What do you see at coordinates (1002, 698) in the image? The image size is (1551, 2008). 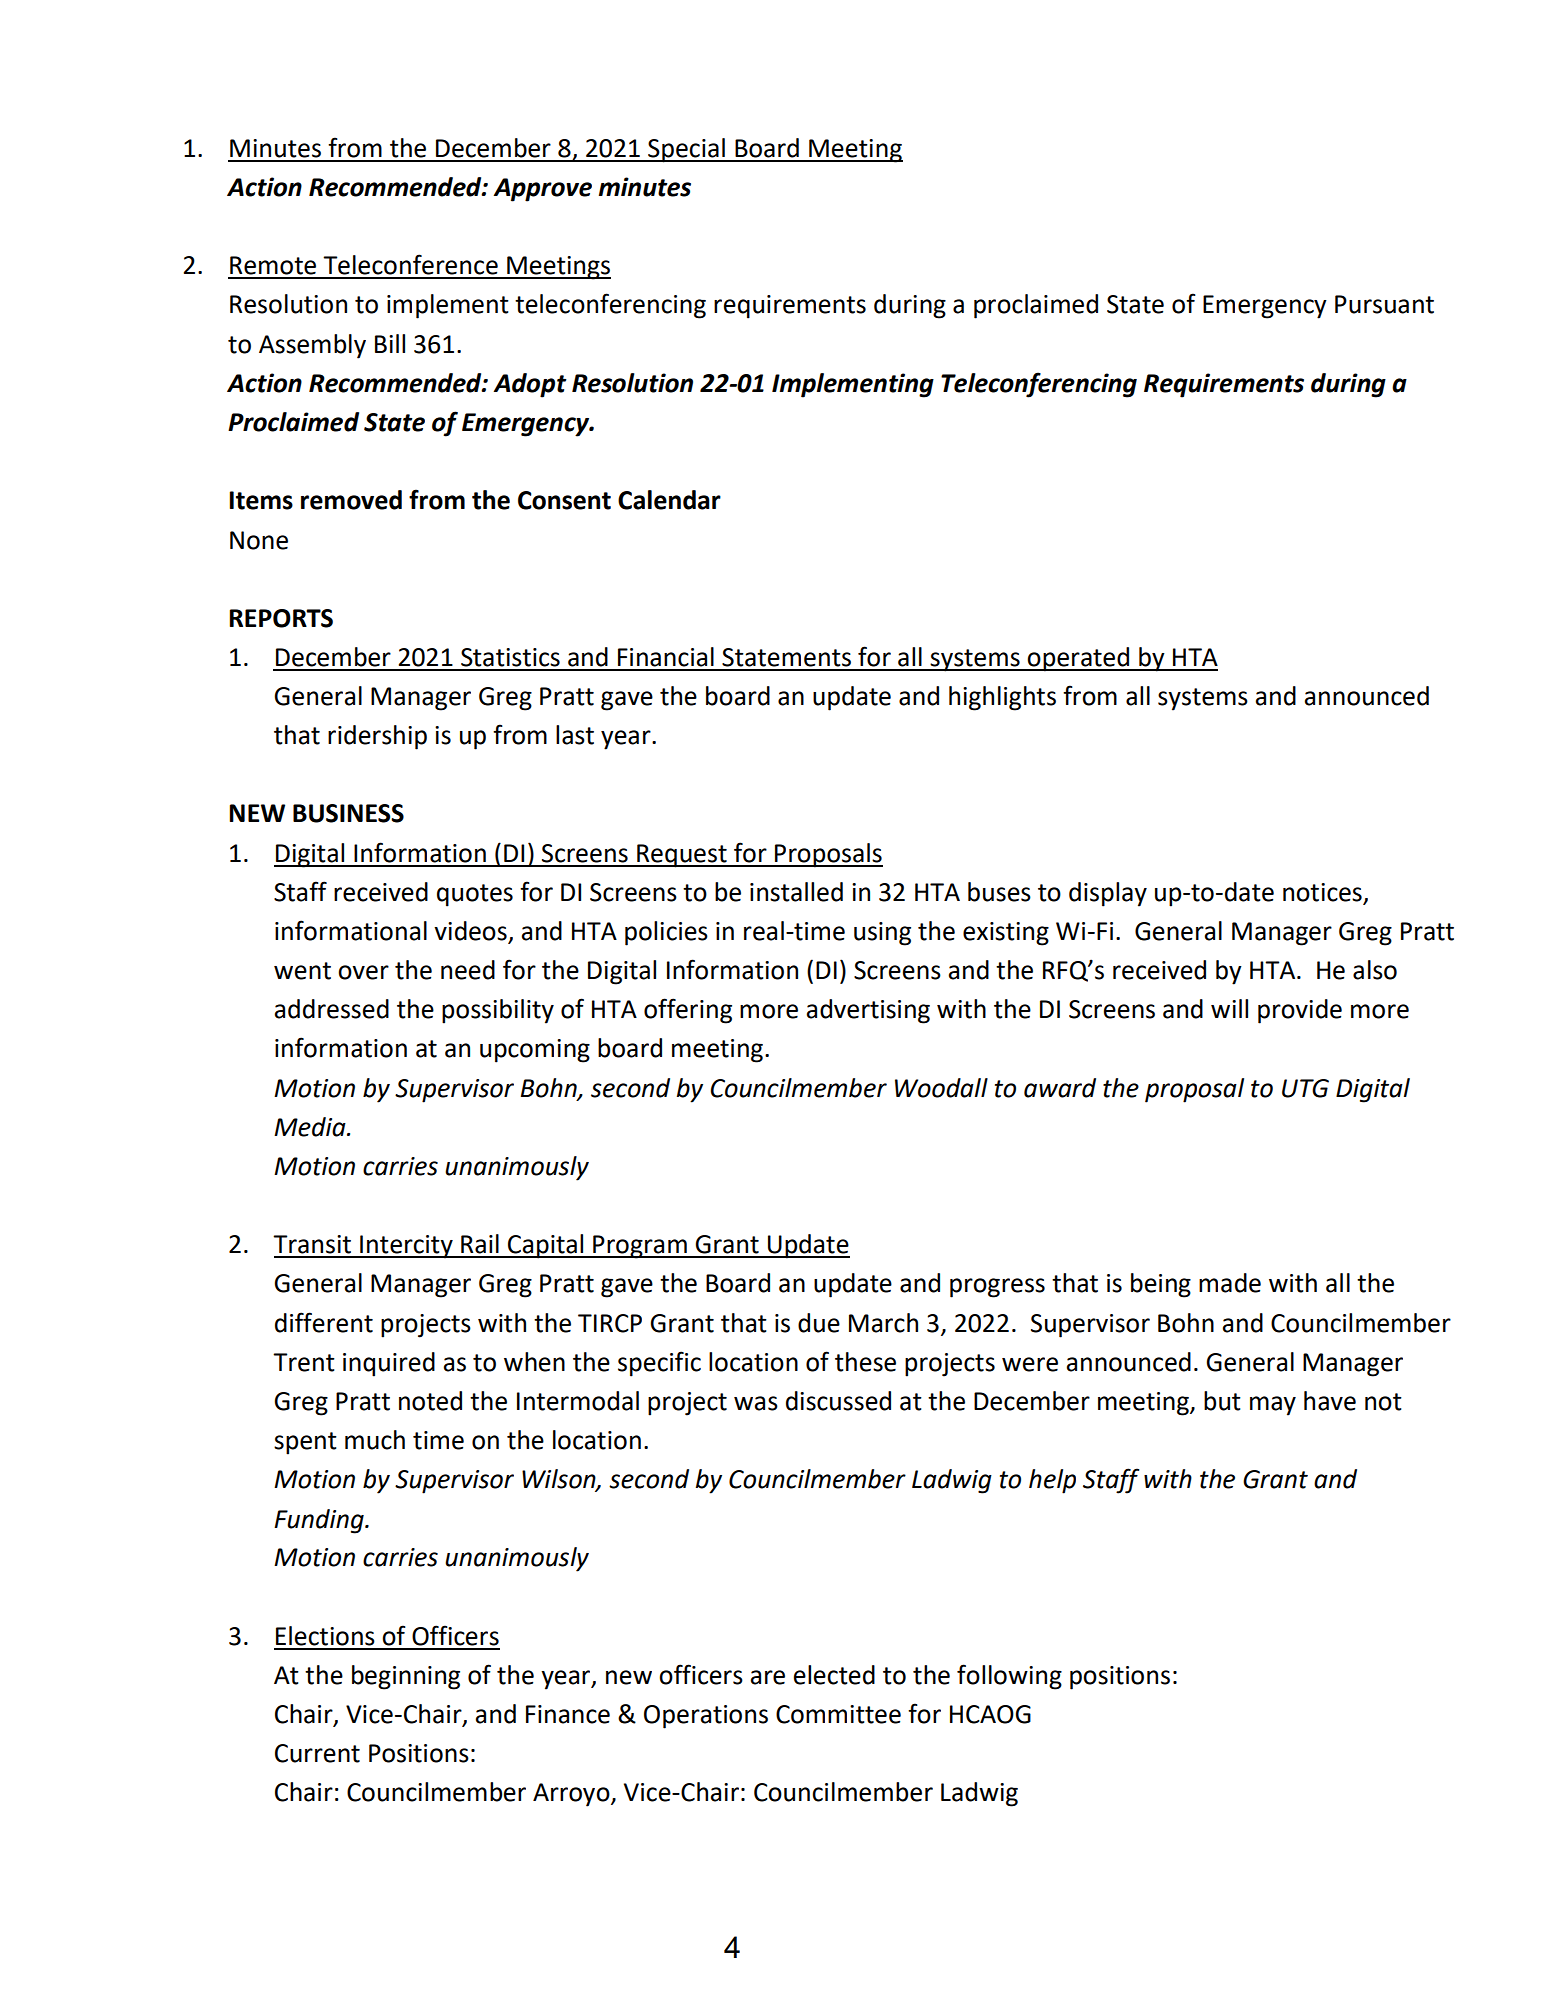 I see `highlights` at bounding box center [1002, 698].
